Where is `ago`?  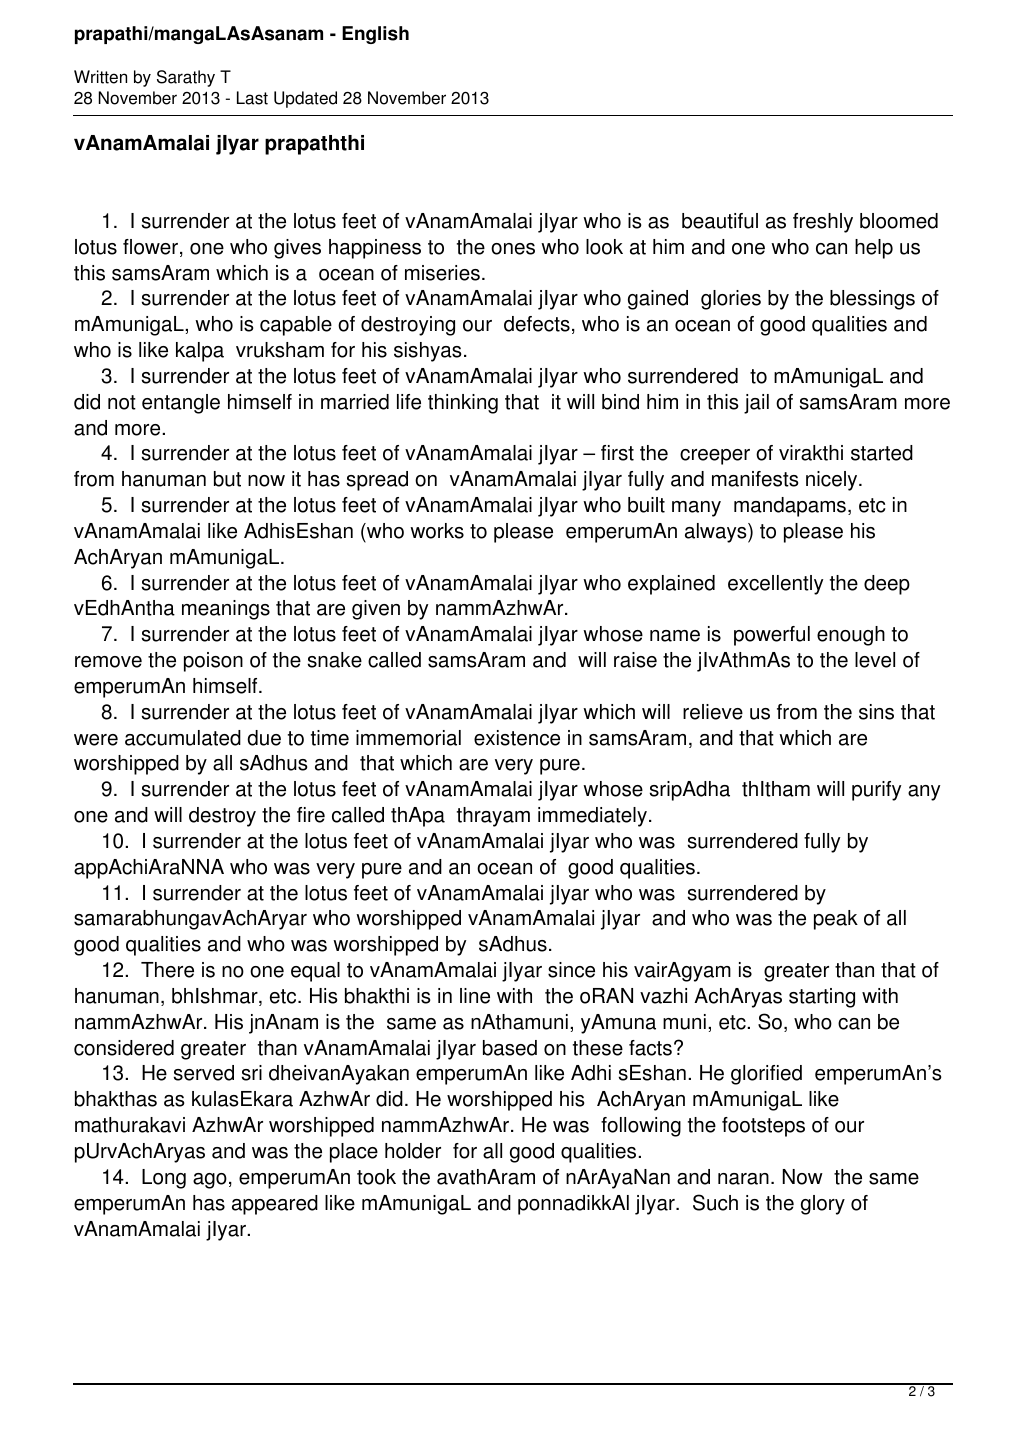
ago is located at coordinates (210, 1181).
